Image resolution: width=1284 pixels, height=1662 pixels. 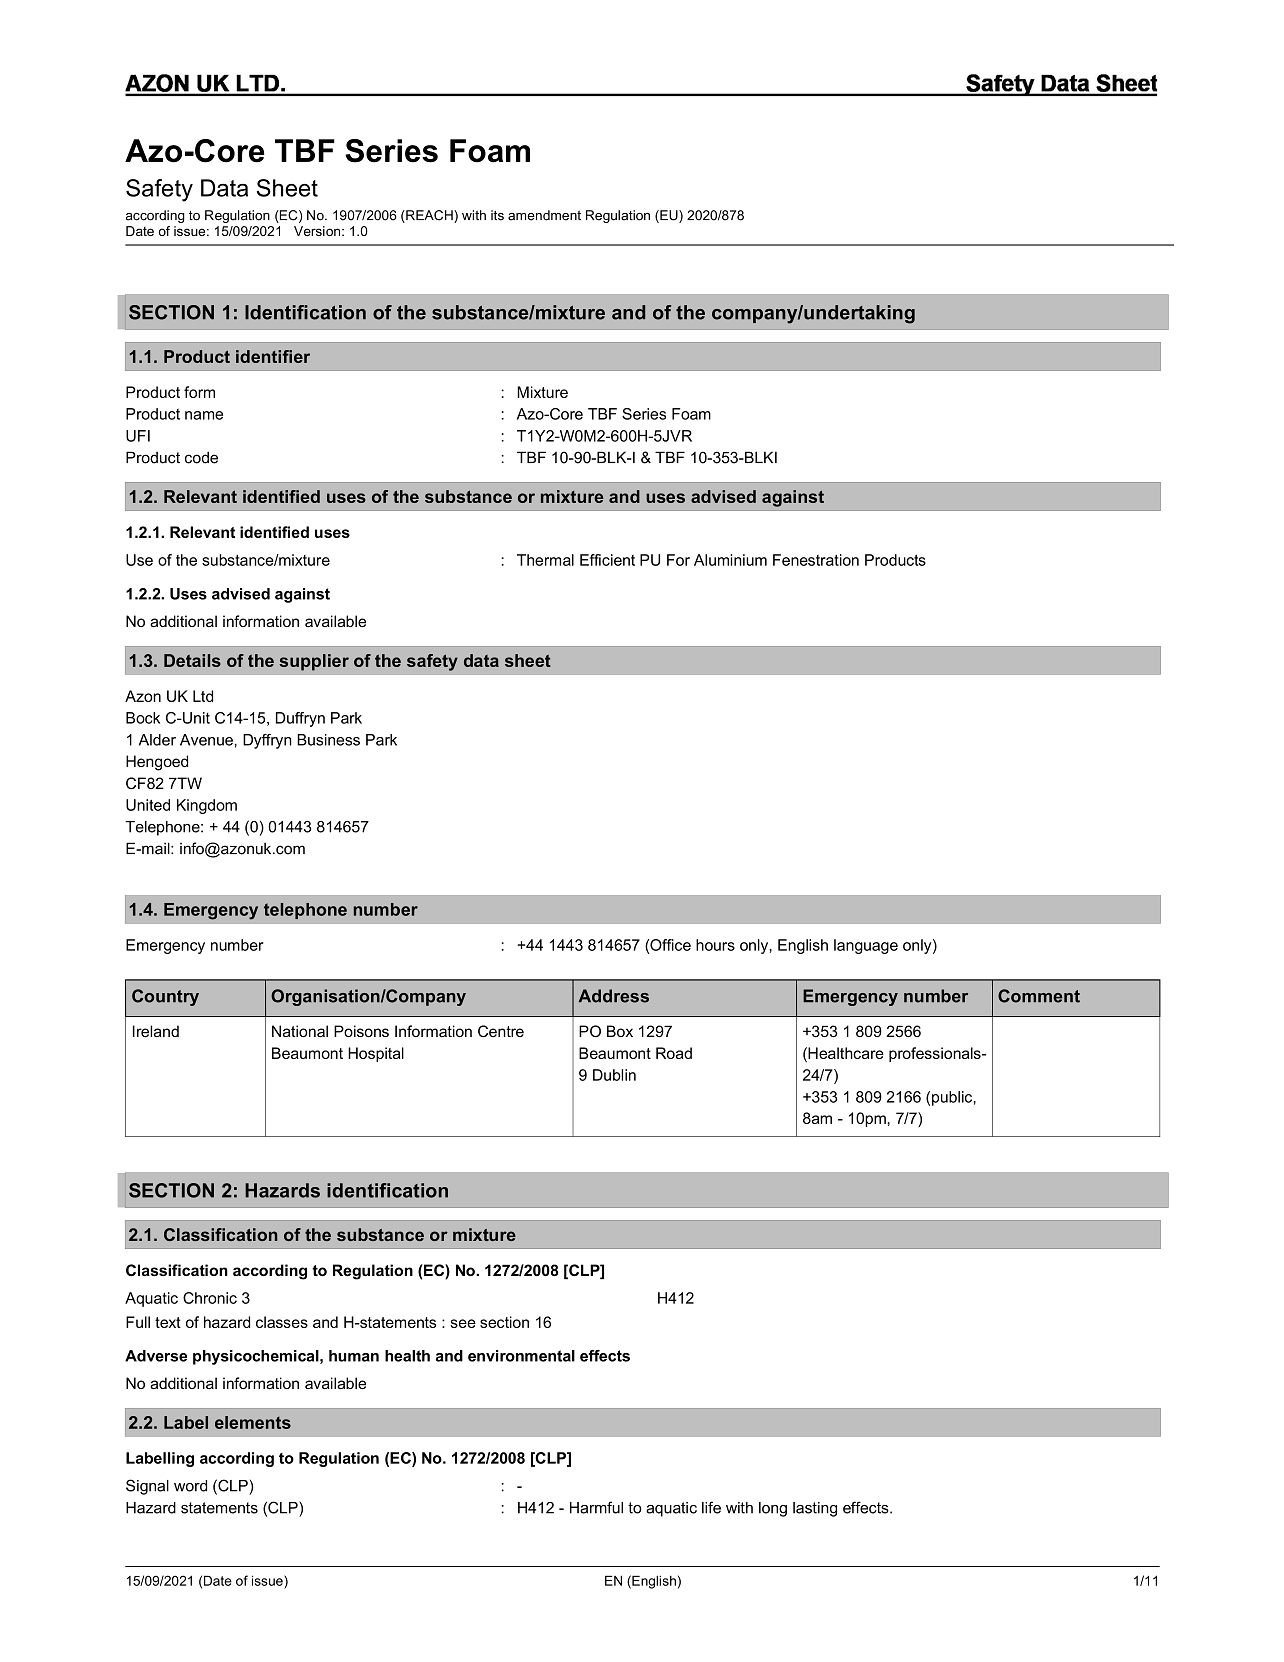 What do you see at coordinates (815, 1509) in the document?
I see `lasting` at bounding box center [815, 1509].
